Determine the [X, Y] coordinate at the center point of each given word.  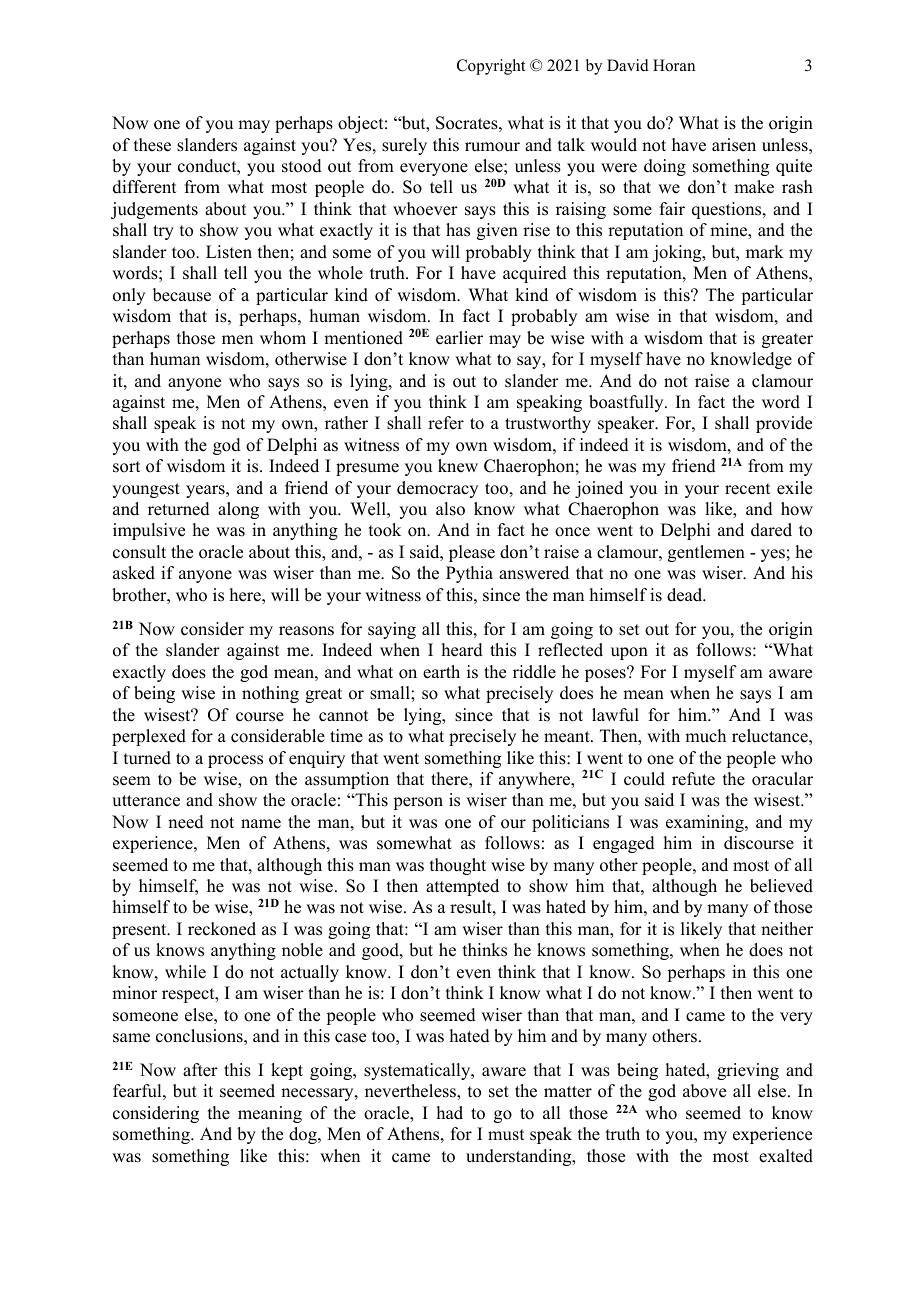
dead [686, 595]
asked [134, 573]
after [200, 1070]
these [152, 145]
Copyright [491, 67]
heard [462, 650]
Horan [674, 65]
